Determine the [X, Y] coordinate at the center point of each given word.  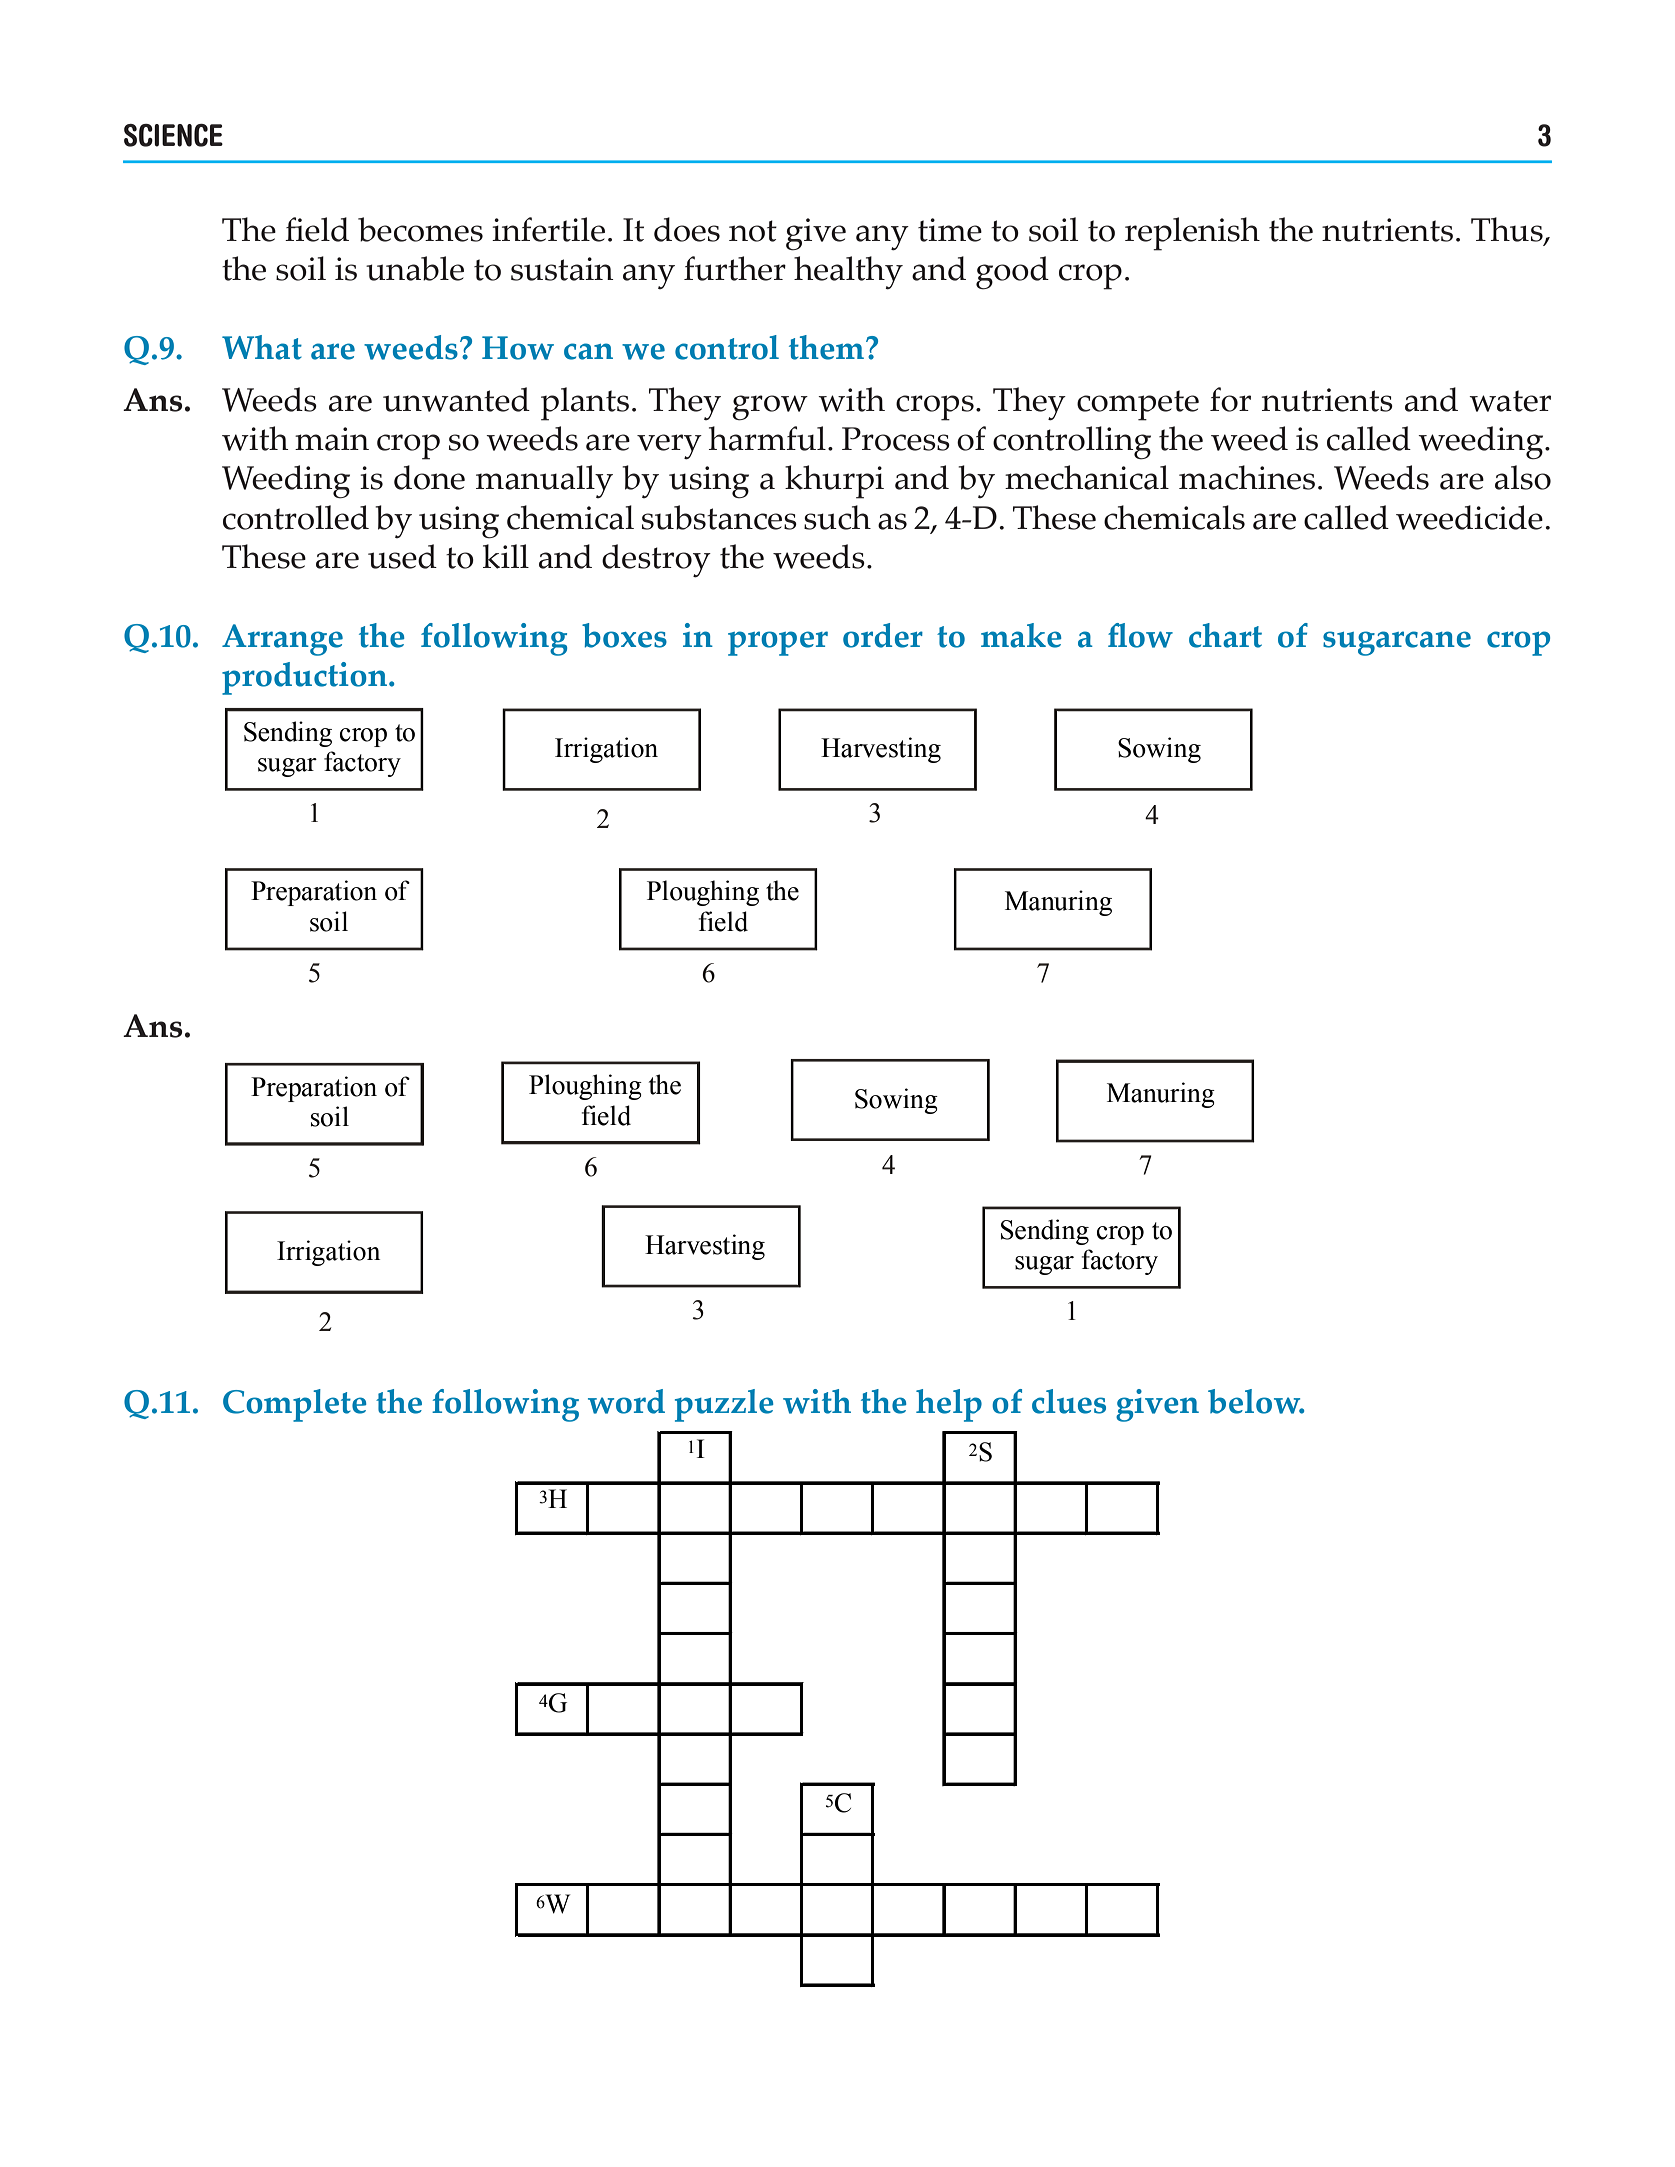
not [753, 231]
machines [1247, 477]
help [949, 1405]
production [306, 678]
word [626, 1401]
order [883, 635]
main [332, 439]
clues [1069, 1401]
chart [1225, 635]
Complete [295, 1405]
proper [778, 643]
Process [896, 439]
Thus [1508, 230]
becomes [420, 229]
